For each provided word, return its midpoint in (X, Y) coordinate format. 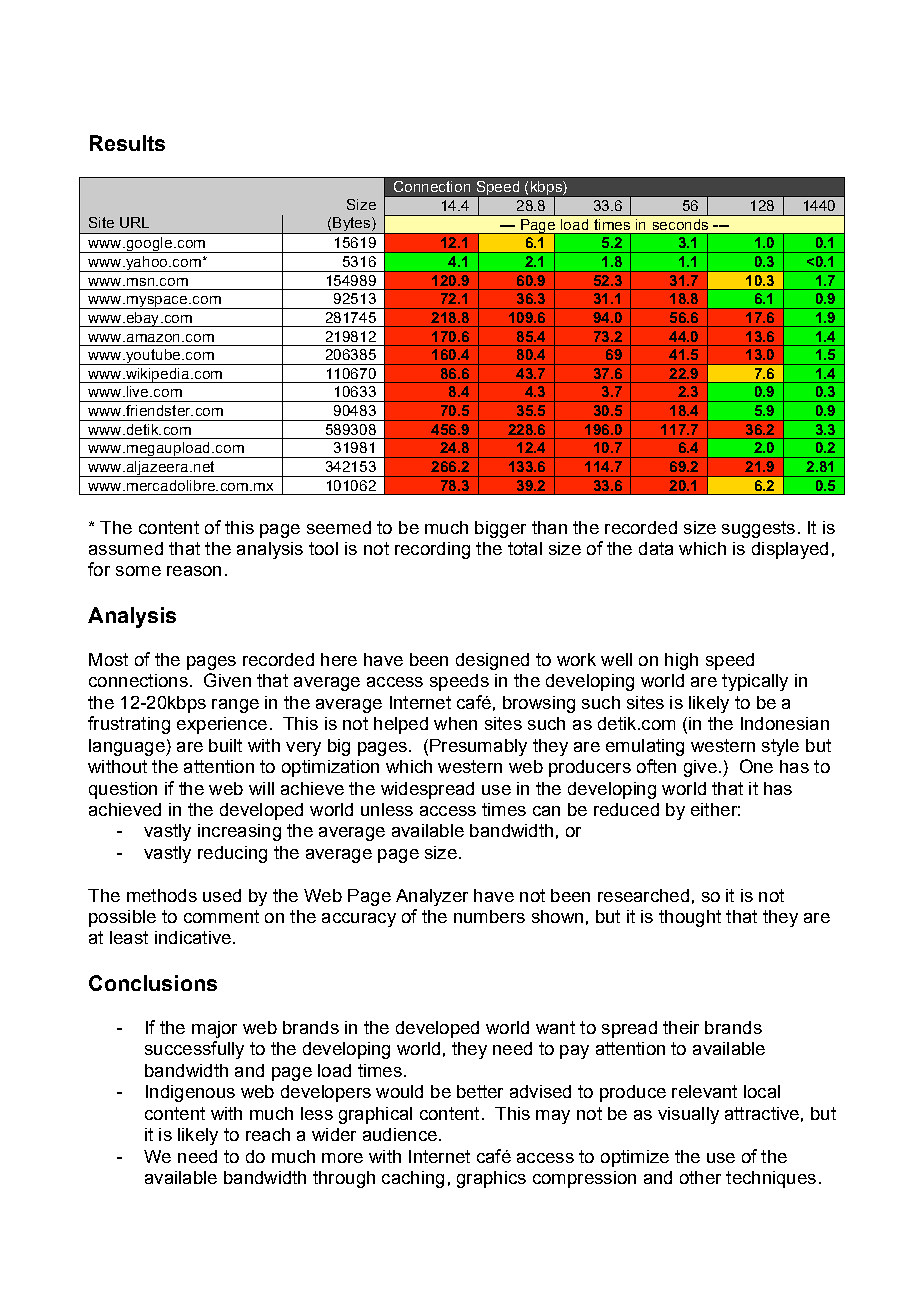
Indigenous (190, 1093)
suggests (758, 529)
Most (108, 659)
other (700, 1177)
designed (492, 661)
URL (134, 222)
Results (127, 143)
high (681, 661)
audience (400, 1134)
